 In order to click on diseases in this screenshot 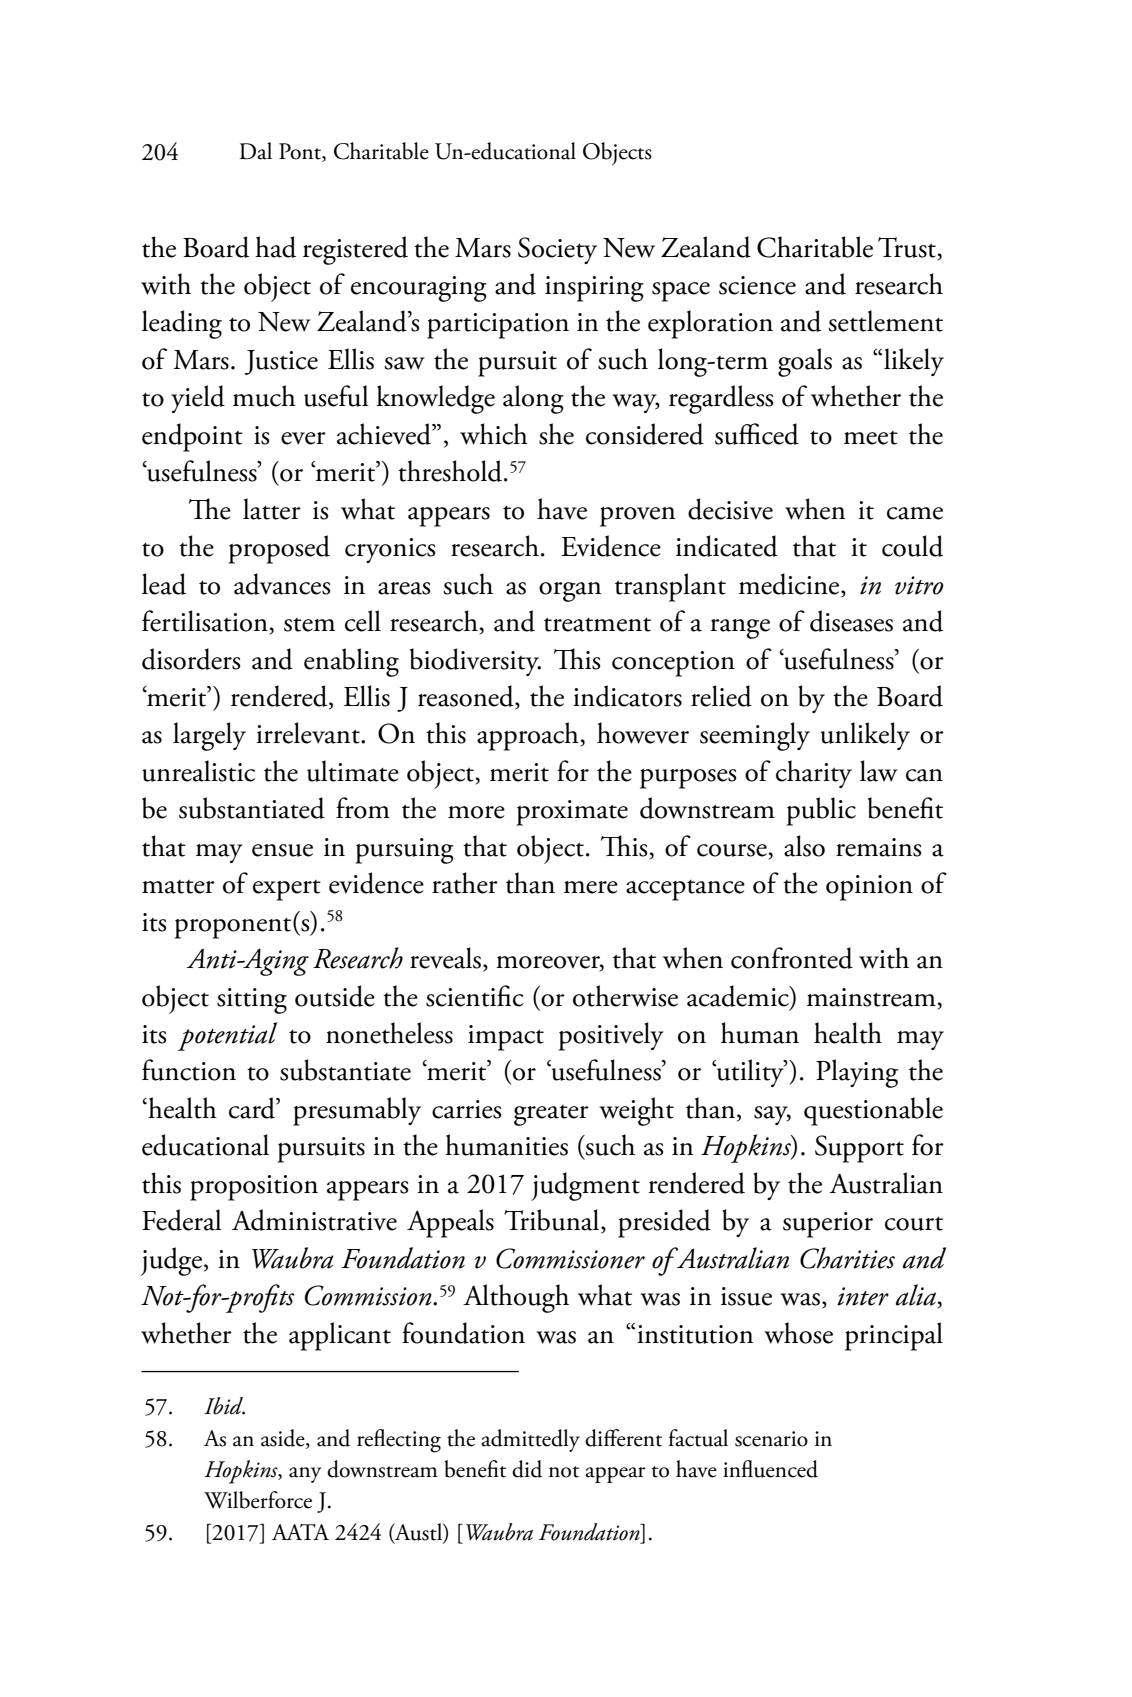, I will do `click(851, 621)`.
